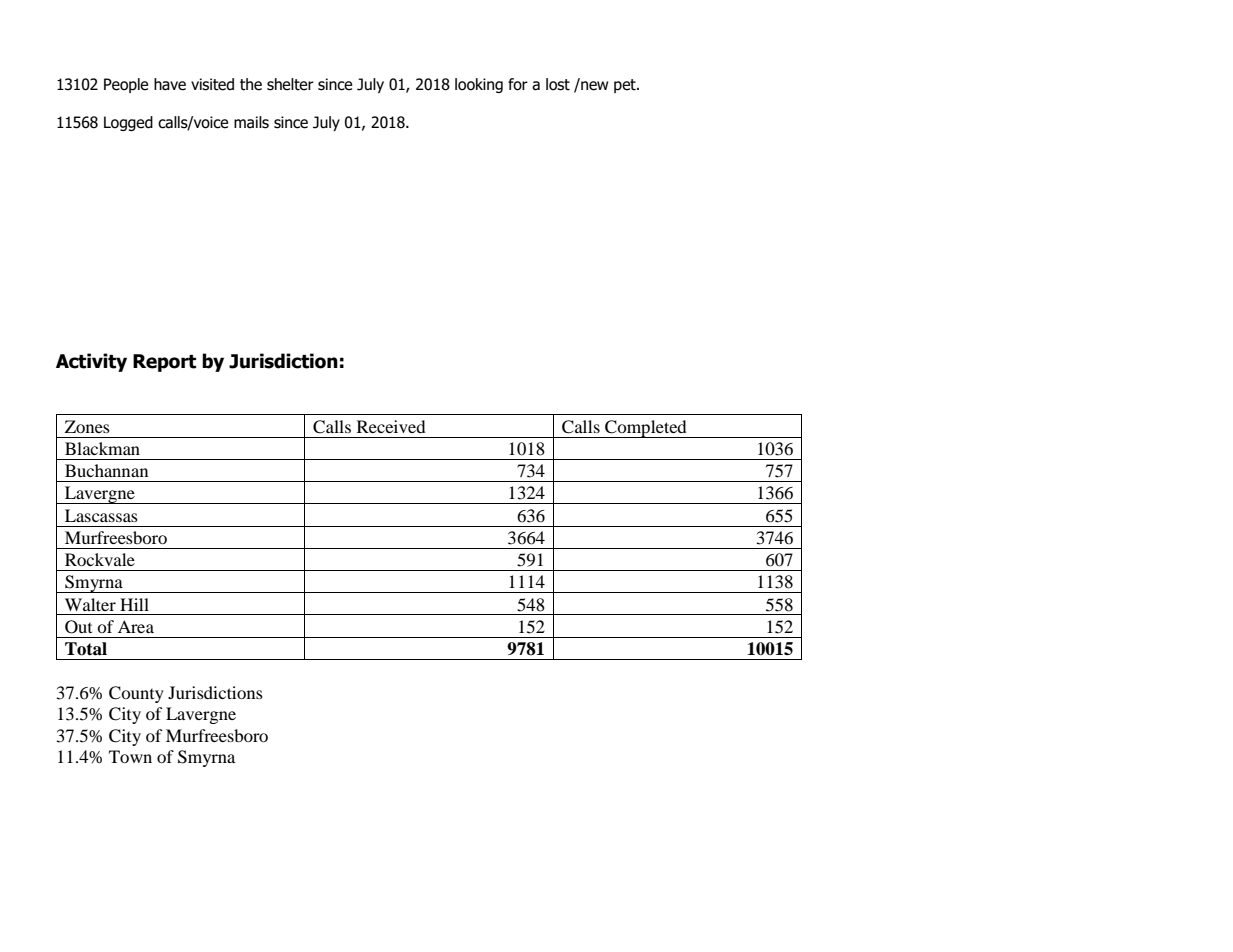 This page has height=952, width=1233. I want to click on Town, so click(130, 756).
